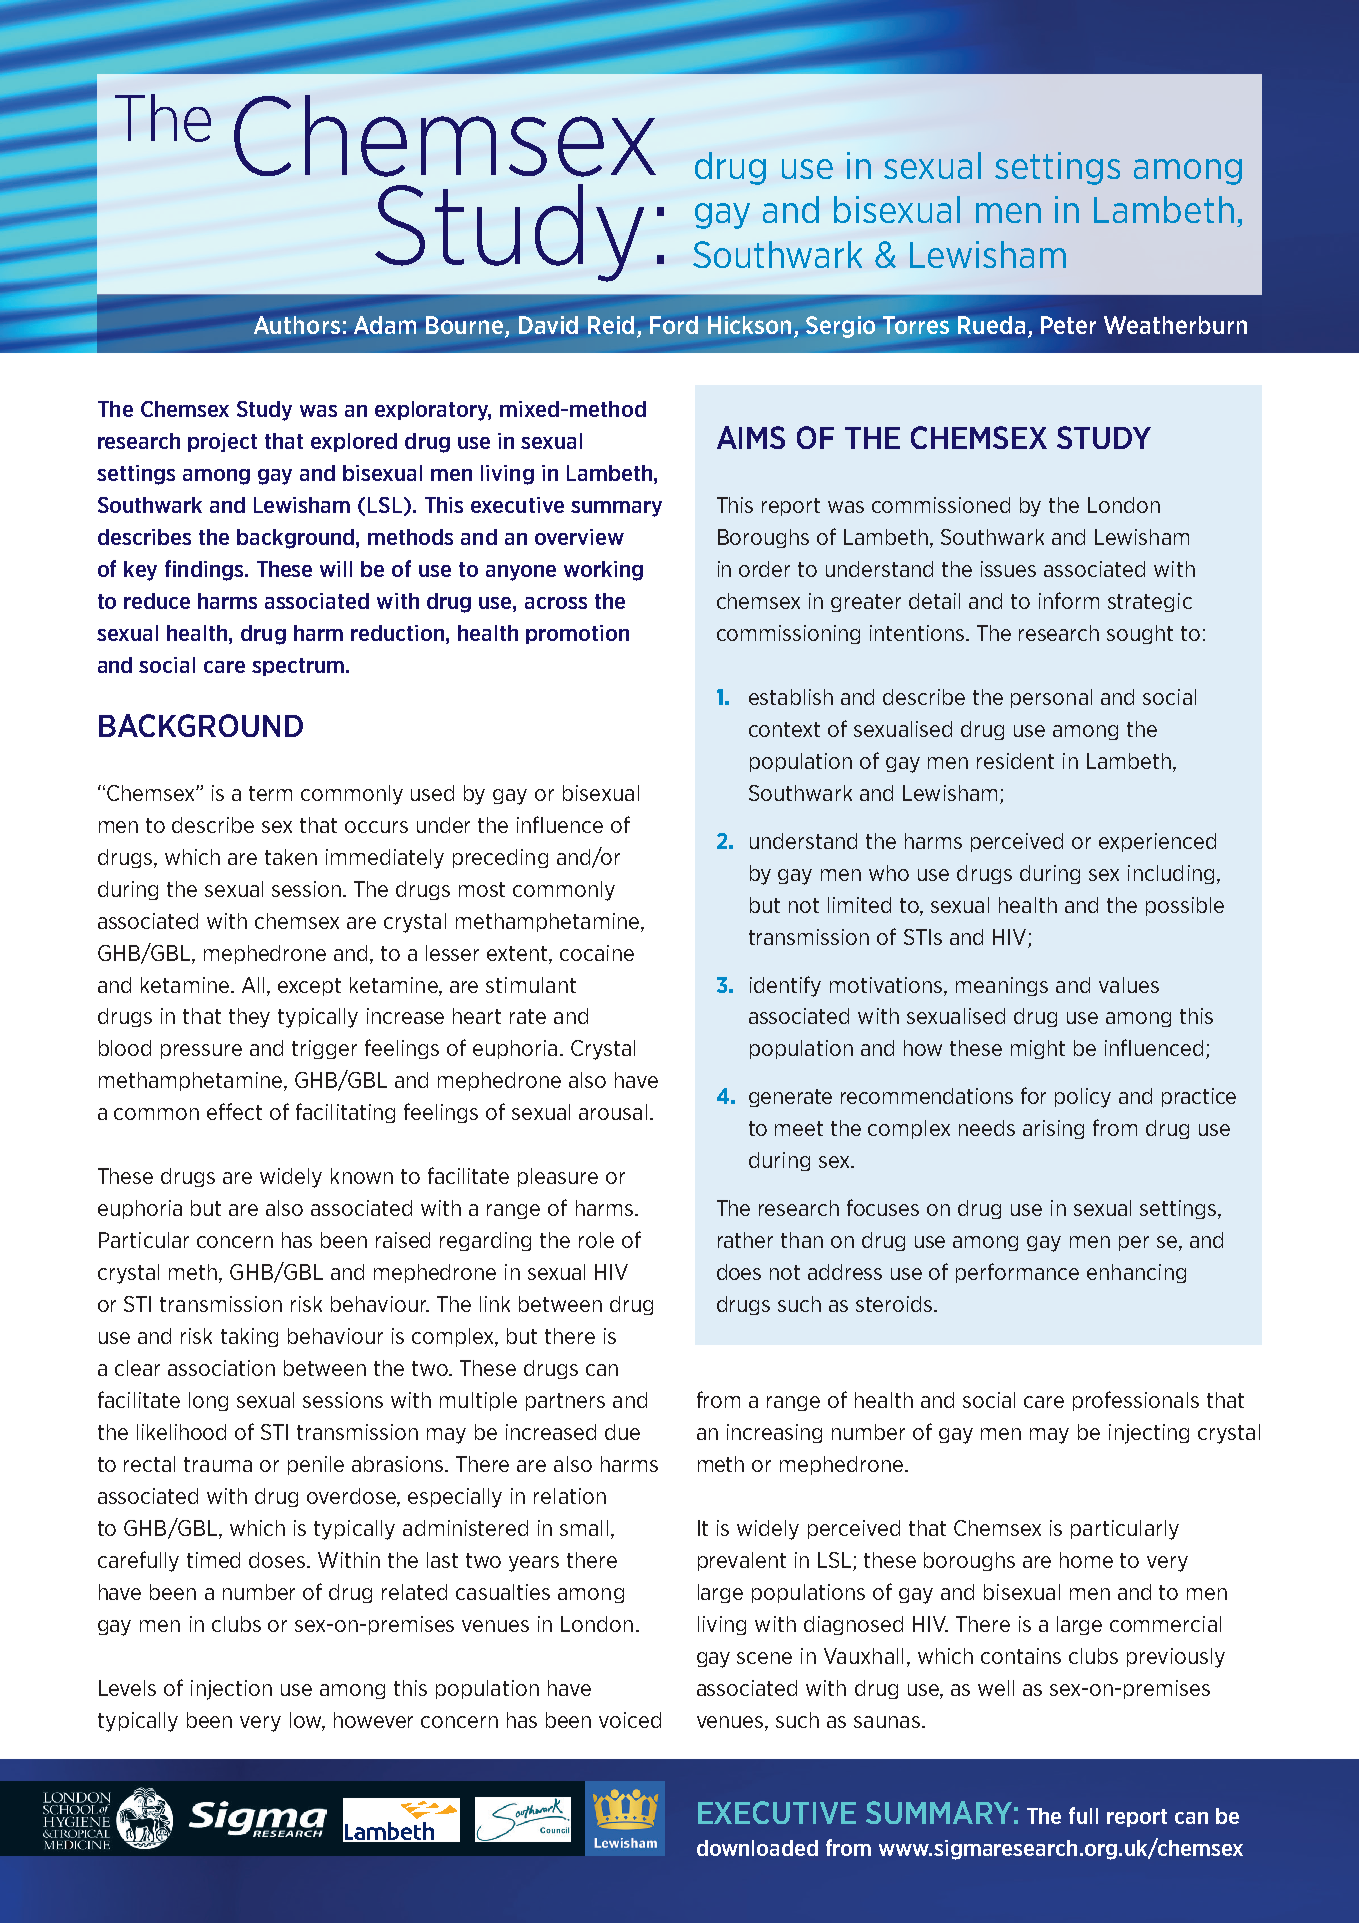 This document has width=1359, height=1923. What do you see at coordinates (996, 1688) in the document?
I see `well` at bounding box center [996, 1688].
